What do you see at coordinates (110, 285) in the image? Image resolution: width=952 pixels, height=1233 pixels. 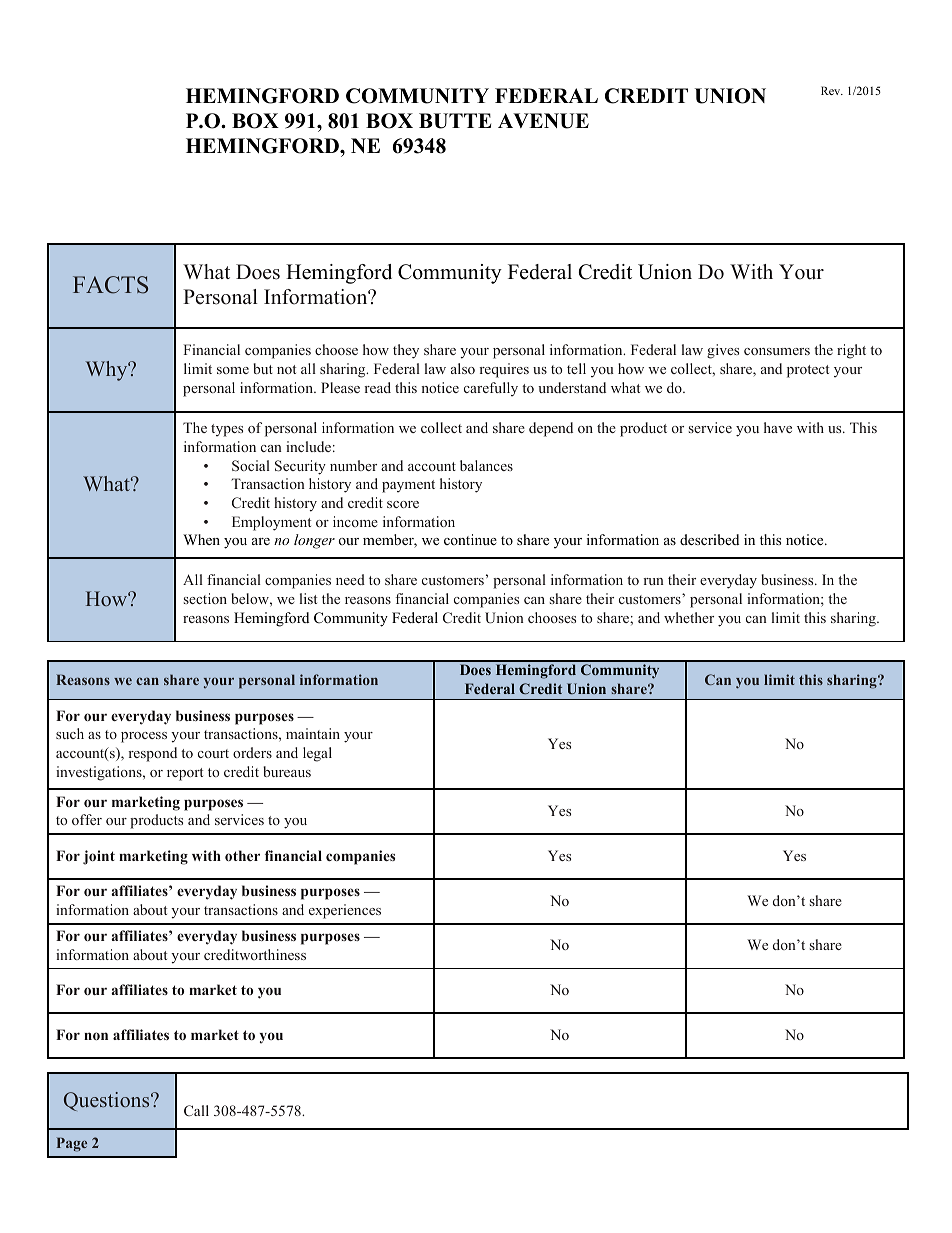 I see `FACTS` at bounding box center [110, 285].
